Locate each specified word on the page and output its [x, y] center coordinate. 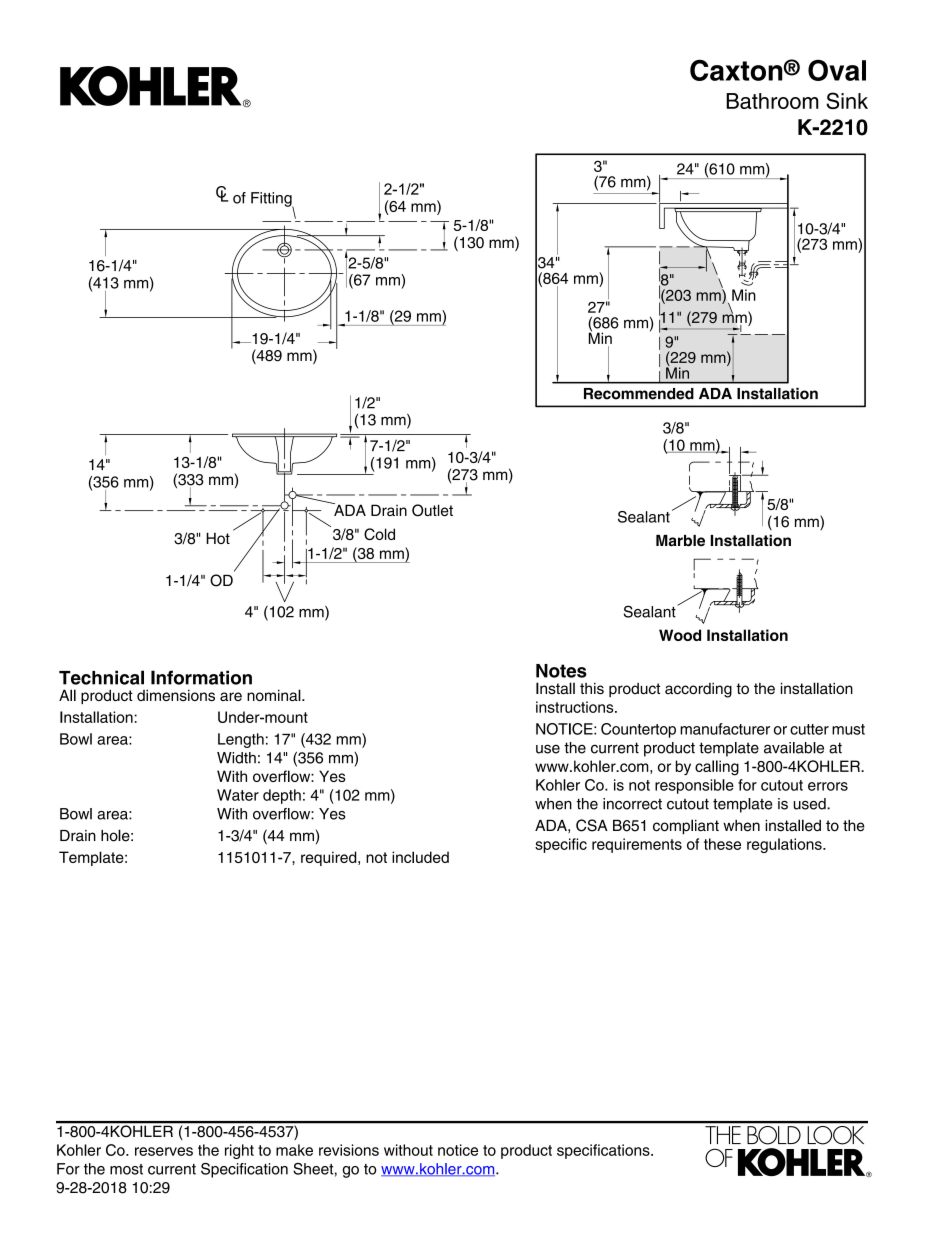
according [698, 690]
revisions [349, 1150]
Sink [847, 100]
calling [717, 768]
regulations [785, 845]
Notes [561, 671]
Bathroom [772, 101]
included [420, 857]
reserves [164, 1151]
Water [238, 795]
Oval [837, 70]
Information [201, 677]
